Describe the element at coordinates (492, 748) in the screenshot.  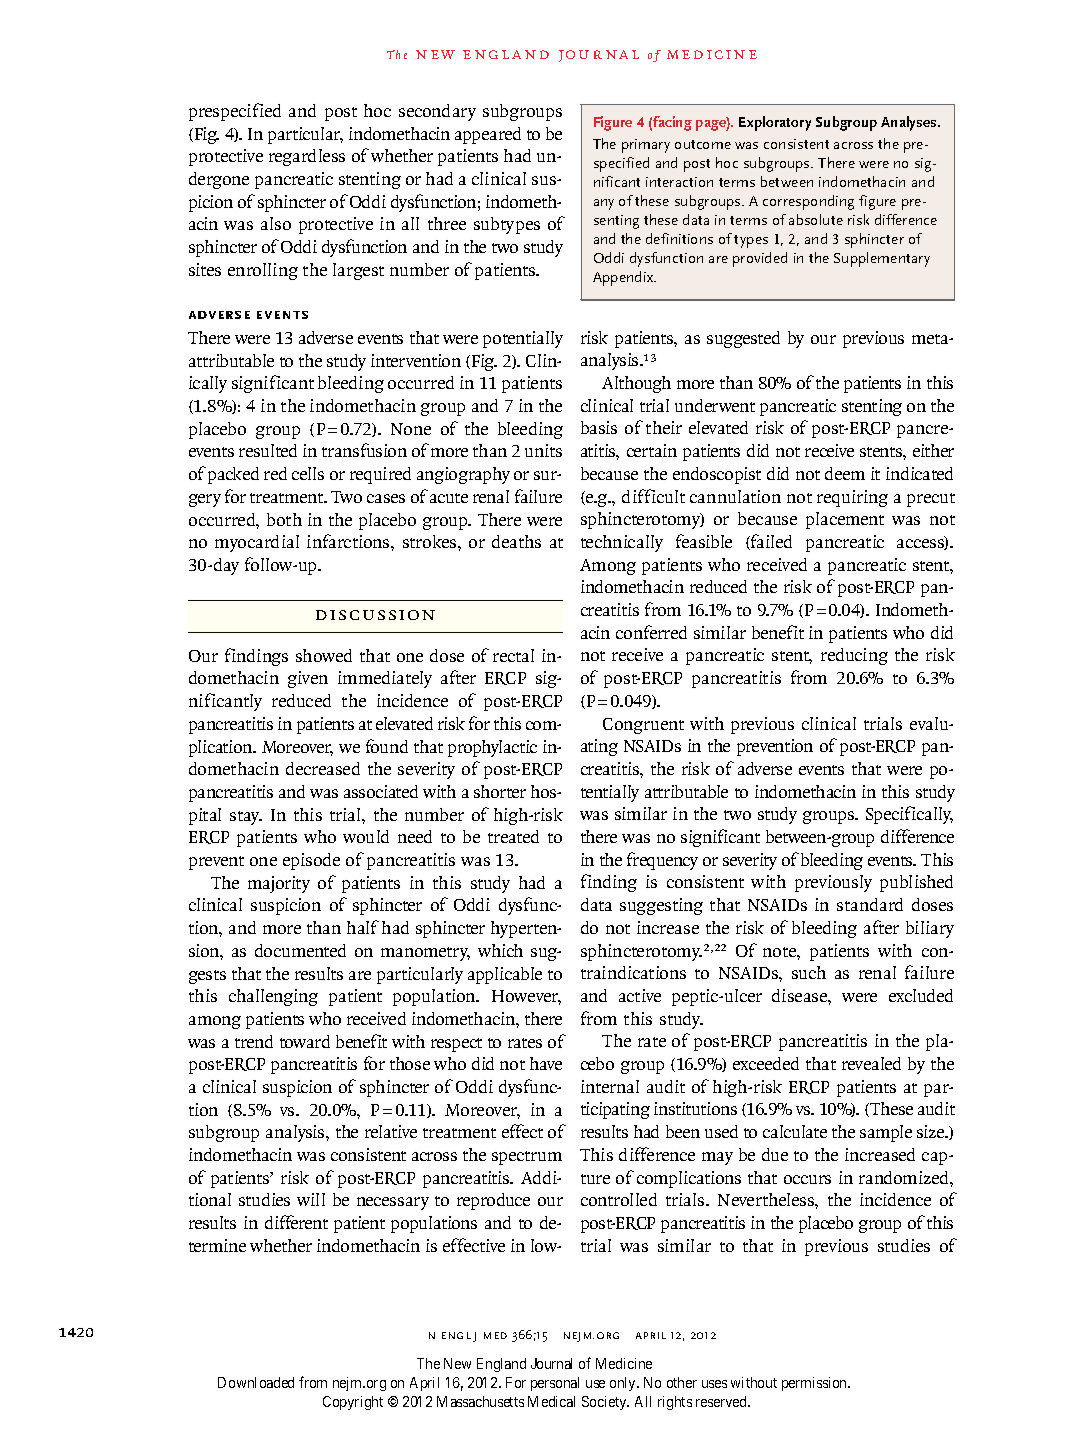
I see `prophylactic` at that location.
